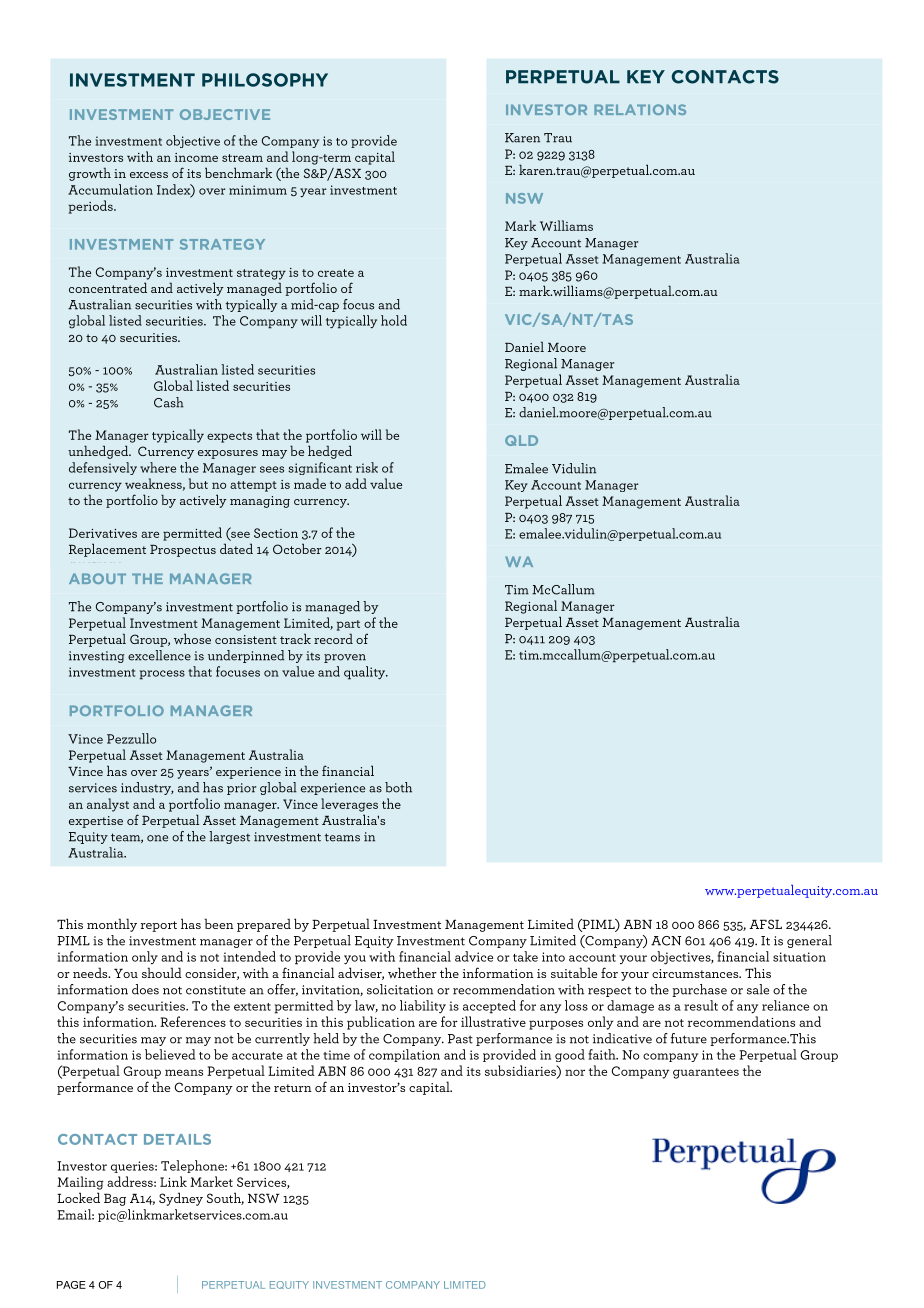 This document has width=924, height=1308. I want to click on RELATIONS, so click(640, 109).
